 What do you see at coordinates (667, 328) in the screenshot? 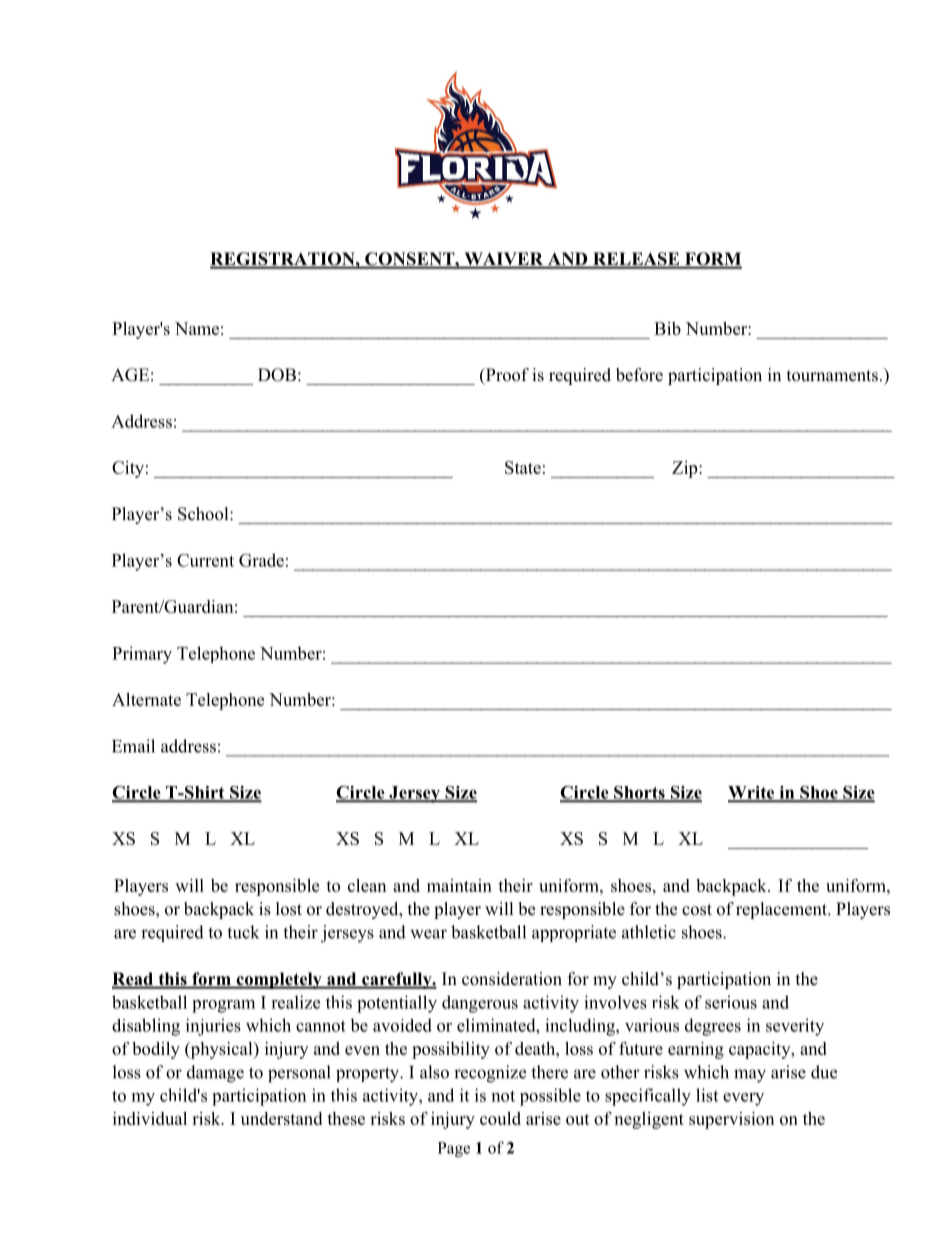
I see `Bib` at bounding box center [667, 328].
